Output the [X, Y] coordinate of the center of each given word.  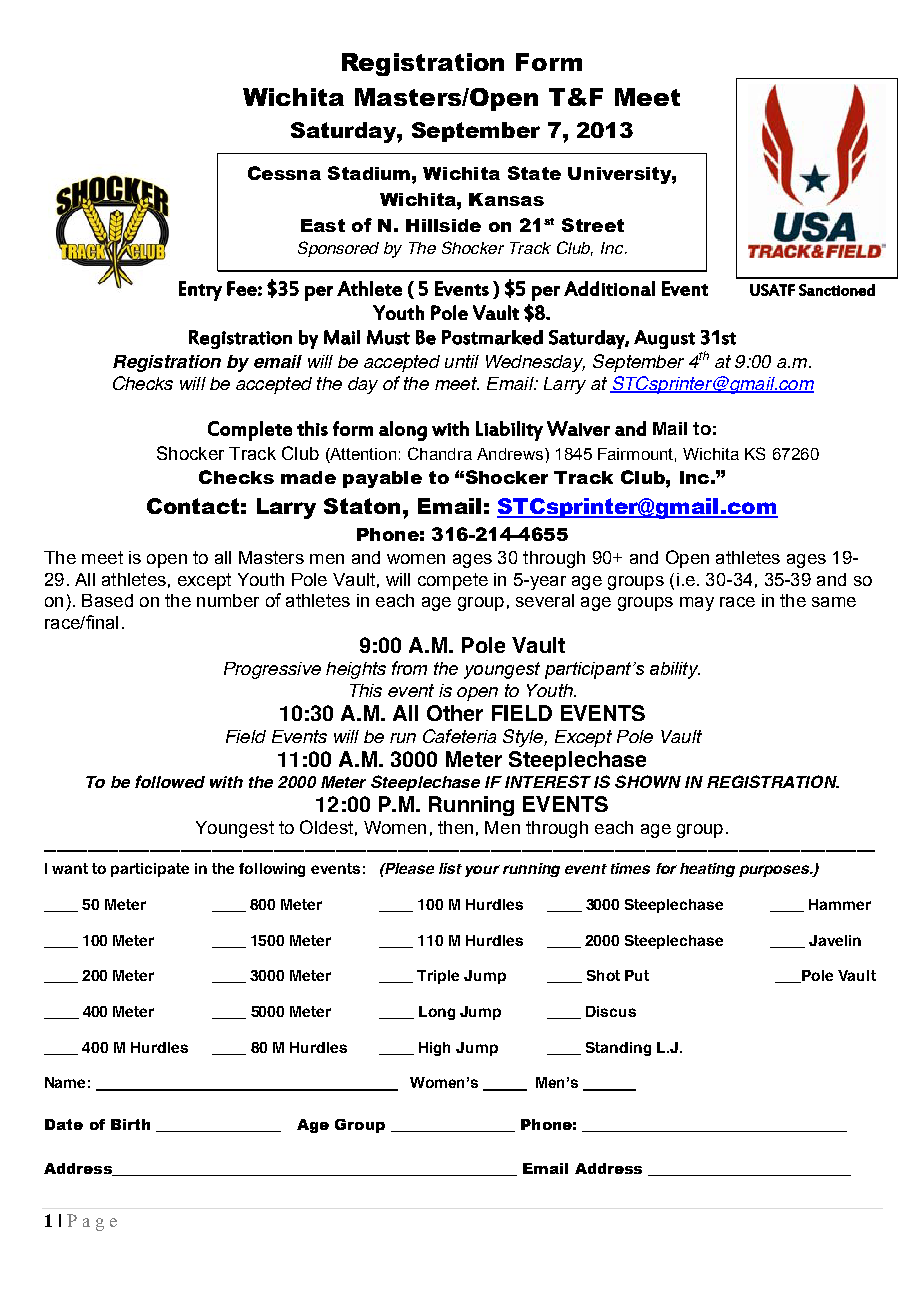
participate [150, 870]
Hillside [443, 225]
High [434, 1049]
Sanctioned [837, 290]
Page [92, 1222]
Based [107, 600]
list [450, 868]
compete [453, 581]
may [697, 604]
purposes [775, 871]
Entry [200, 291]
